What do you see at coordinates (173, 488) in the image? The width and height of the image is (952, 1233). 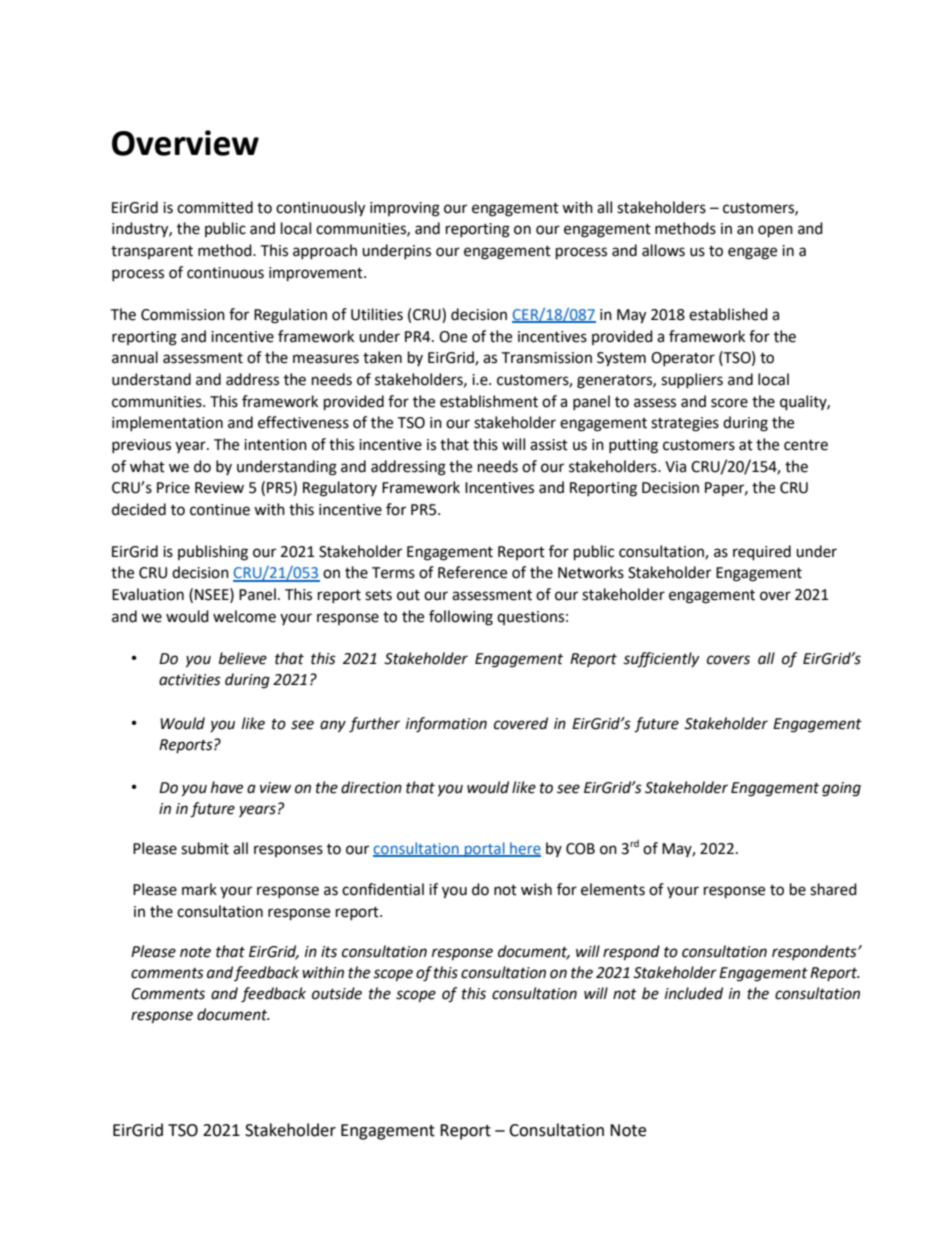 I see `Price` at bounding box center [173, 488].
